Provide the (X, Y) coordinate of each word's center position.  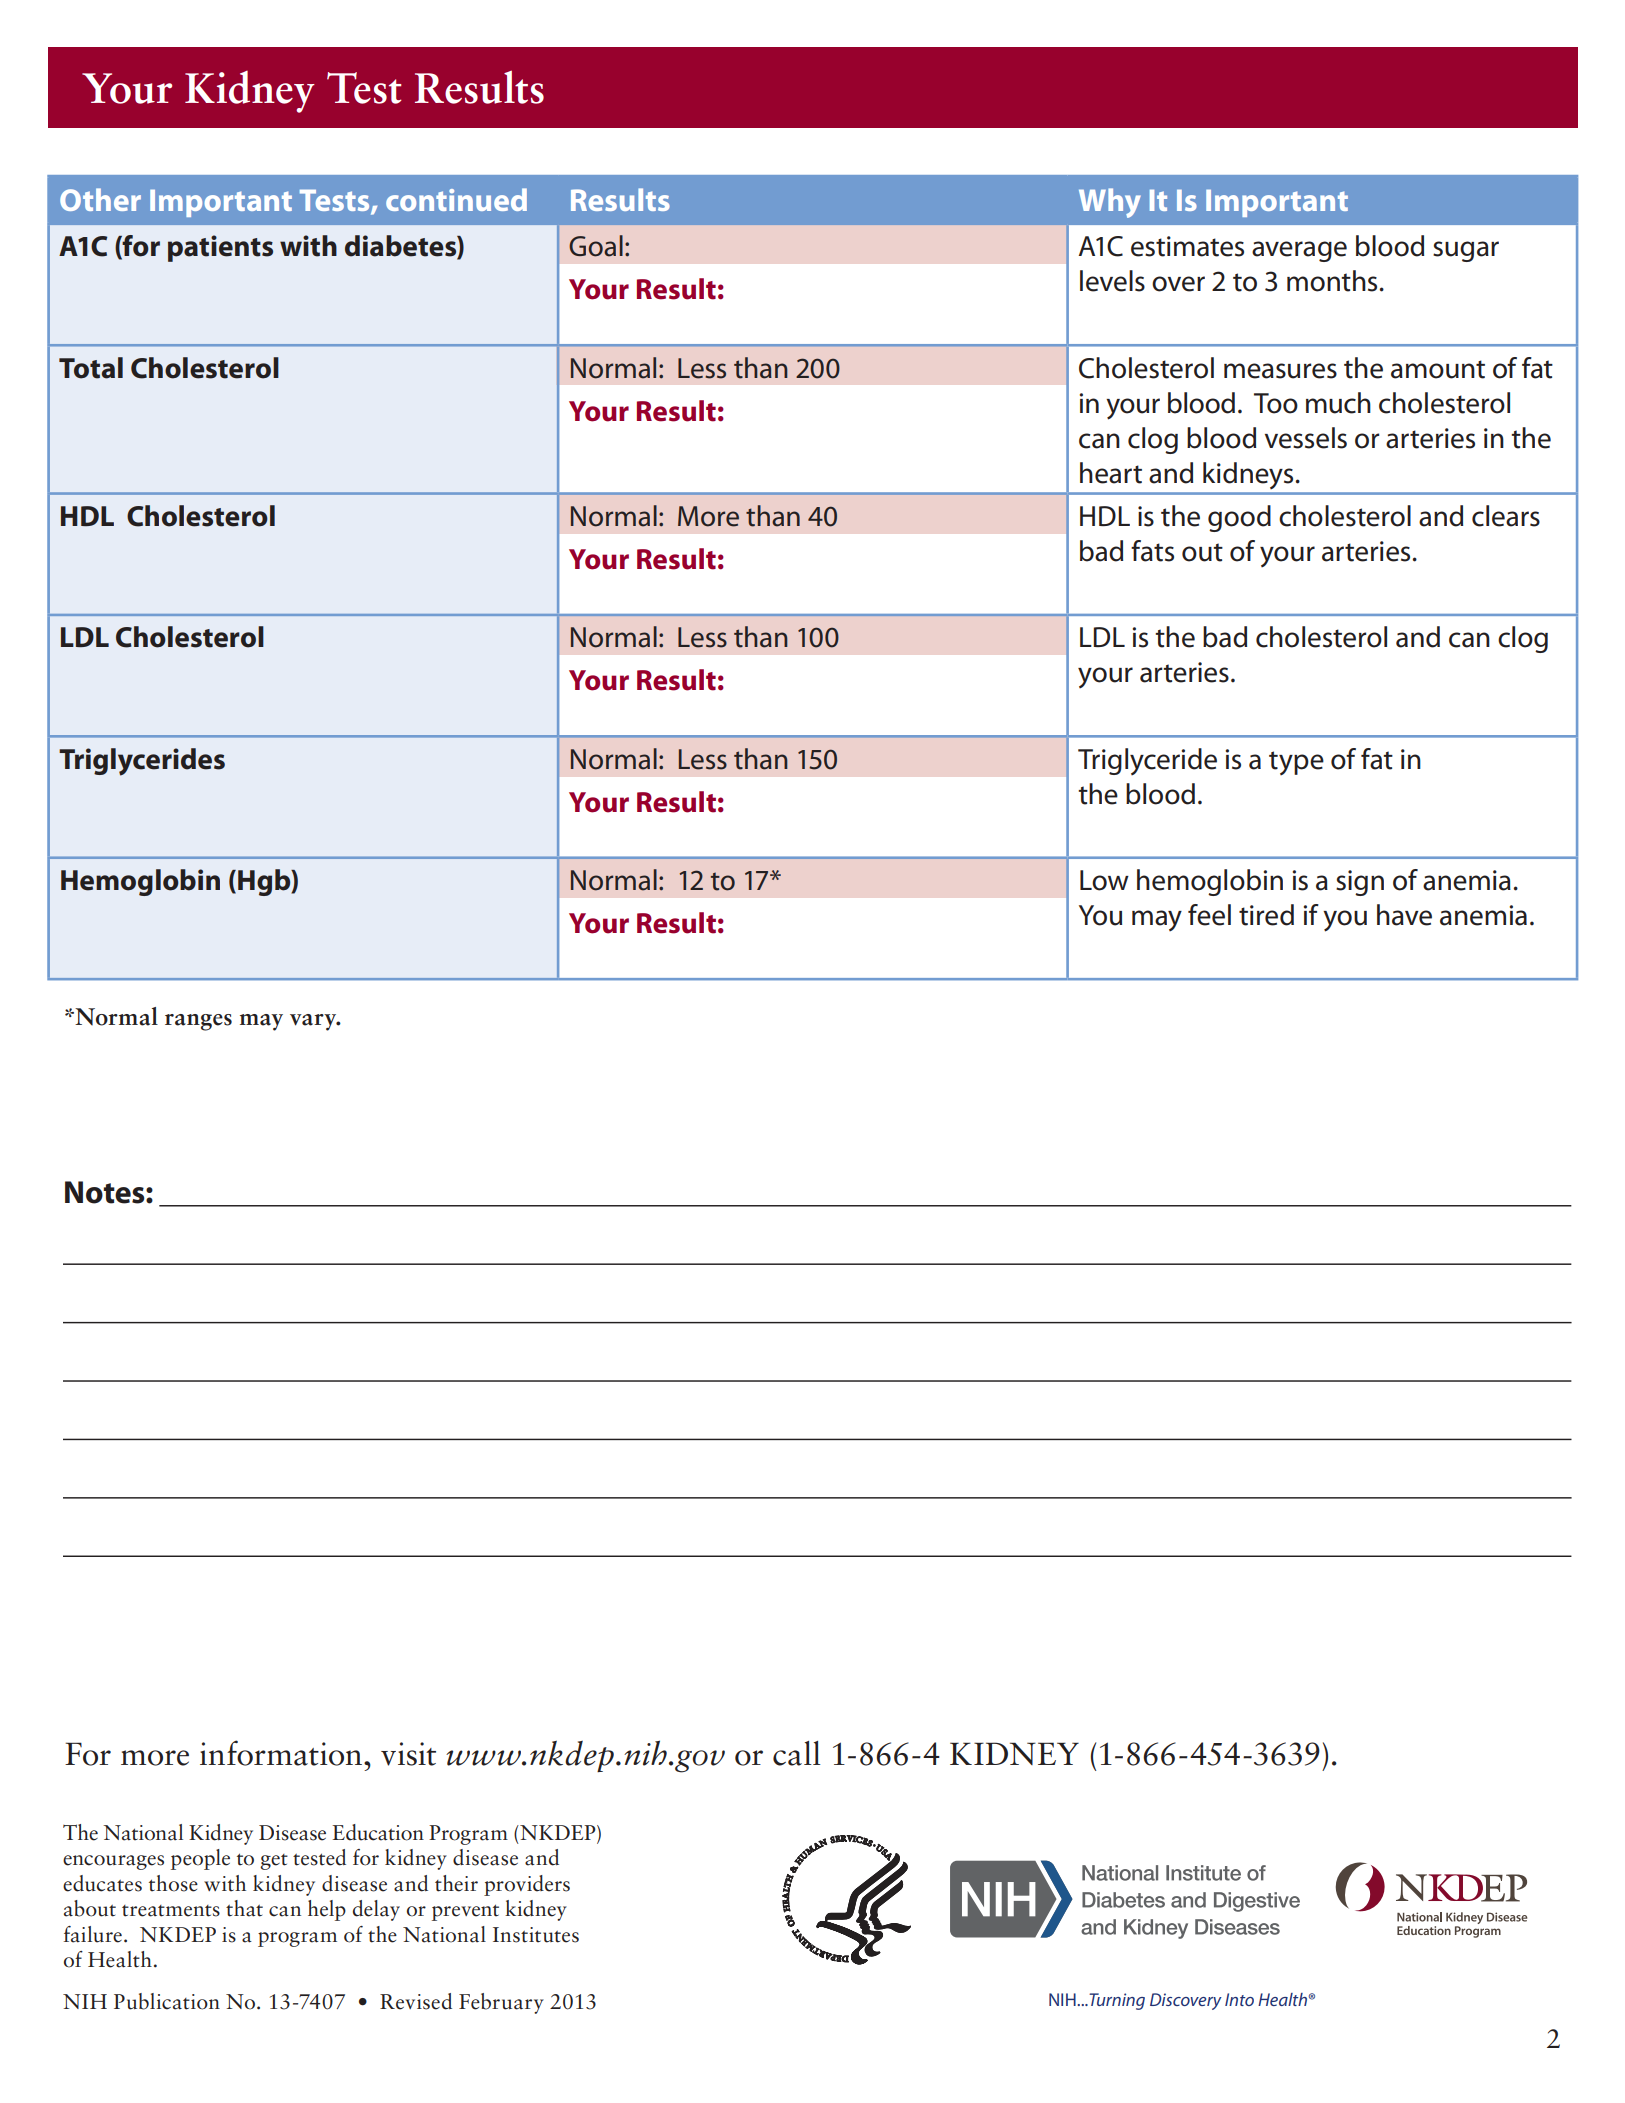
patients (220, 248)
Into (1239, 1999)
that (244, 1908)
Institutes (536, 1935)
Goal (596, 246)
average (1299, 251)
